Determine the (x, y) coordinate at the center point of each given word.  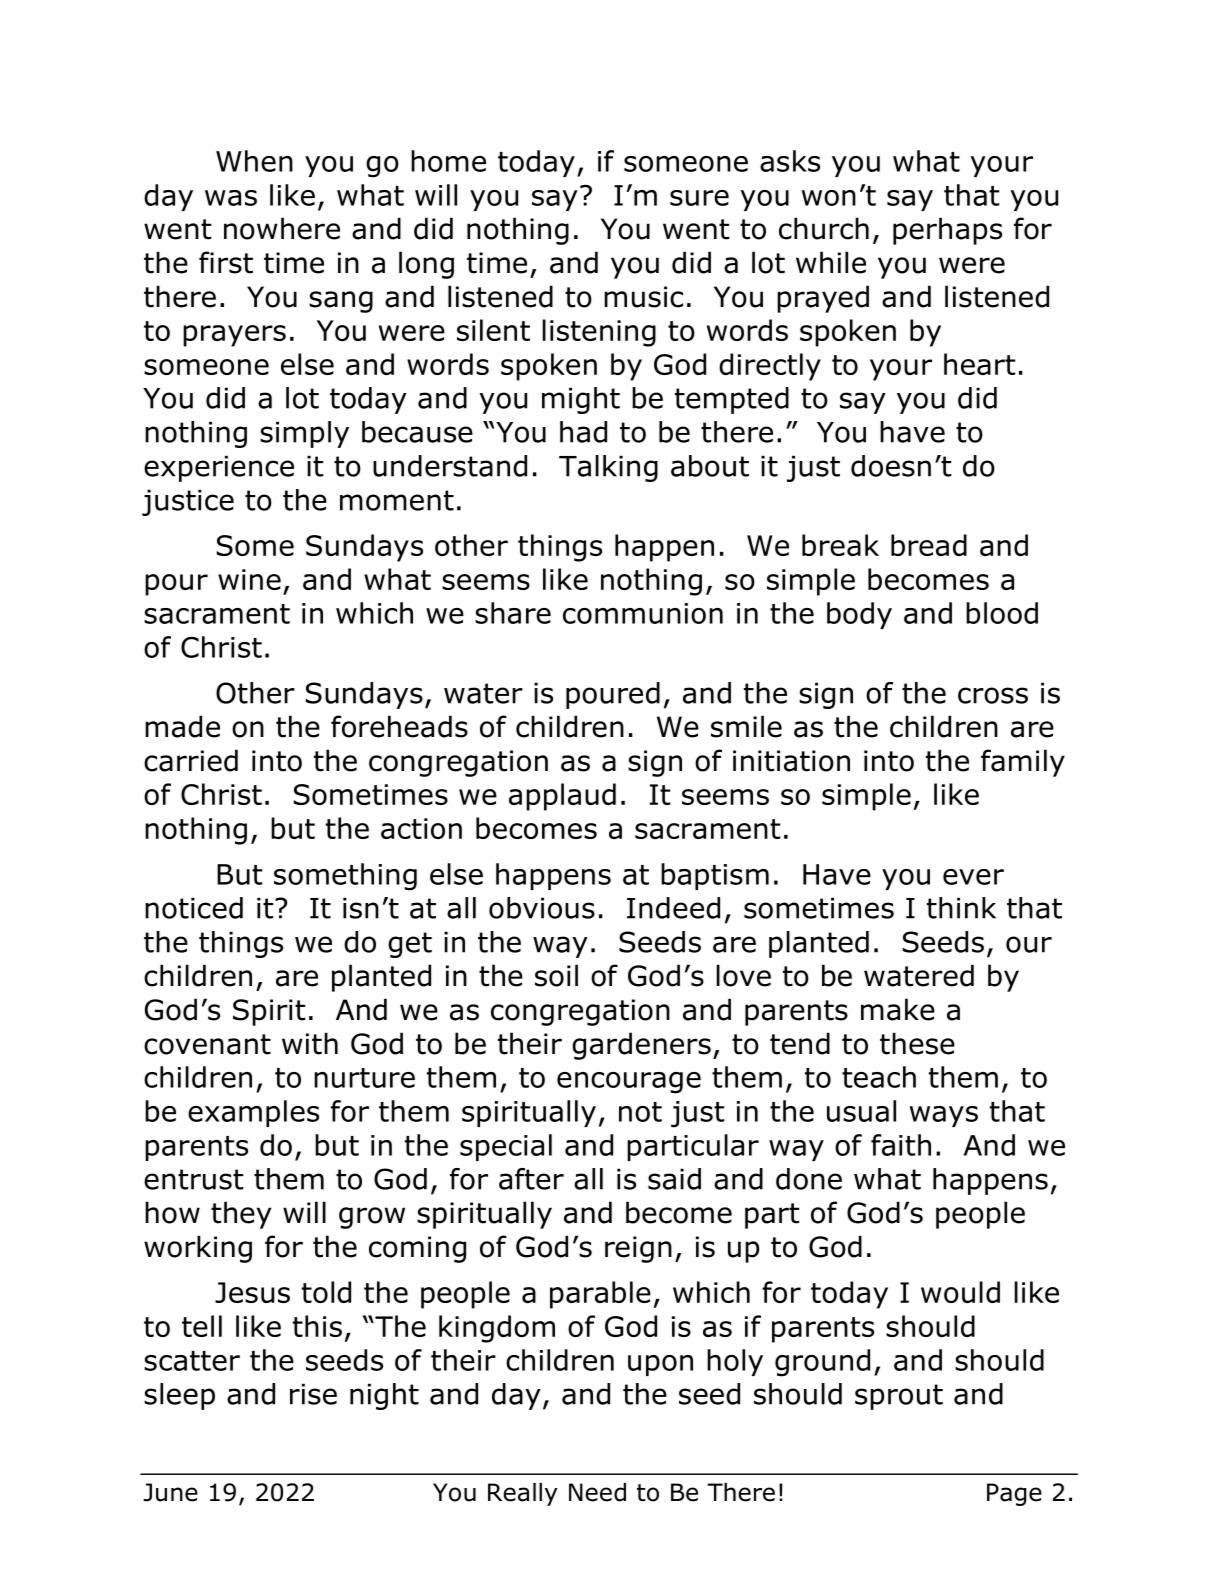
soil (556, 975)
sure (699, 198)
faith (901, 1145)
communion (643, 613)
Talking (608, 468)
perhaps (947, 231)
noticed (194, 908)
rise (313, 1394)
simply (304, 434)
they (241, 1215)
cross (993, 695)
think (961, 908)
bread (929, 545)
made (182, 726)
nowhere (282, 228)
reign (638, 1249)
